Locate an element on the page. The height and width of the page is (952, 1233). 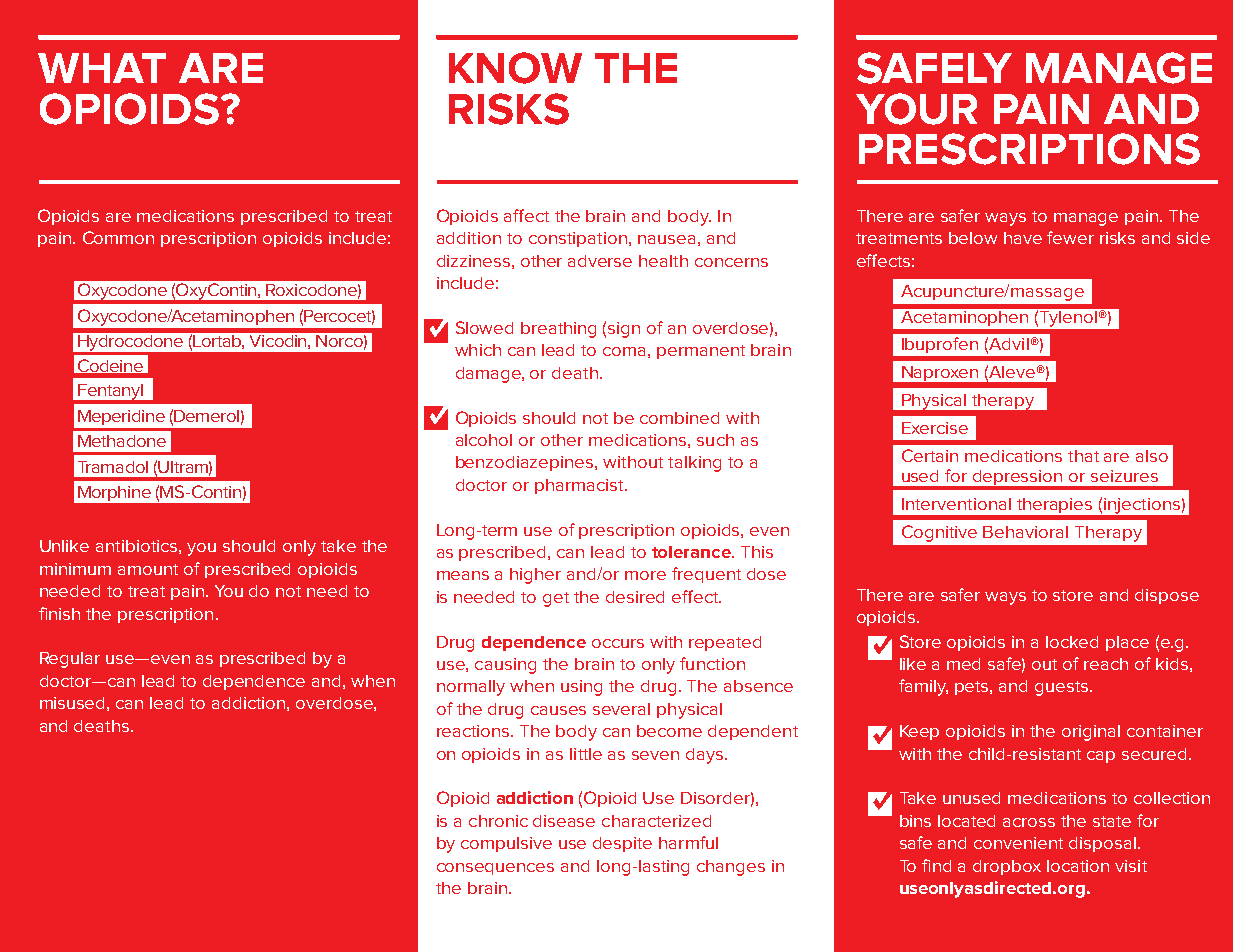
that is located at coordinates (1083, 456).
